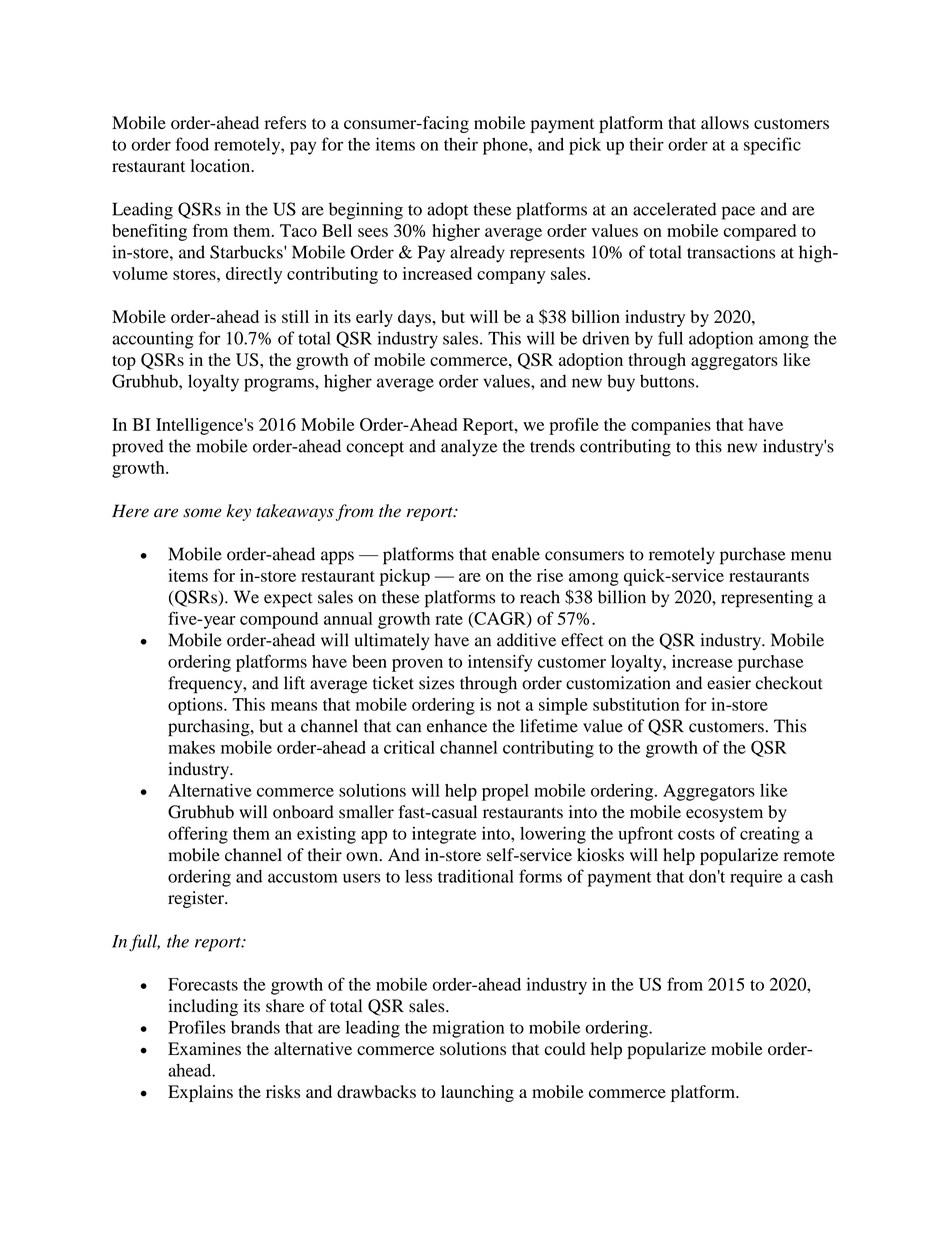 The height and width of the screenshot is (1233, 952). What do you see at coordinates (204, 1049) in the screenshot?
I see `Examines` at bounding box center [204, 1049].
